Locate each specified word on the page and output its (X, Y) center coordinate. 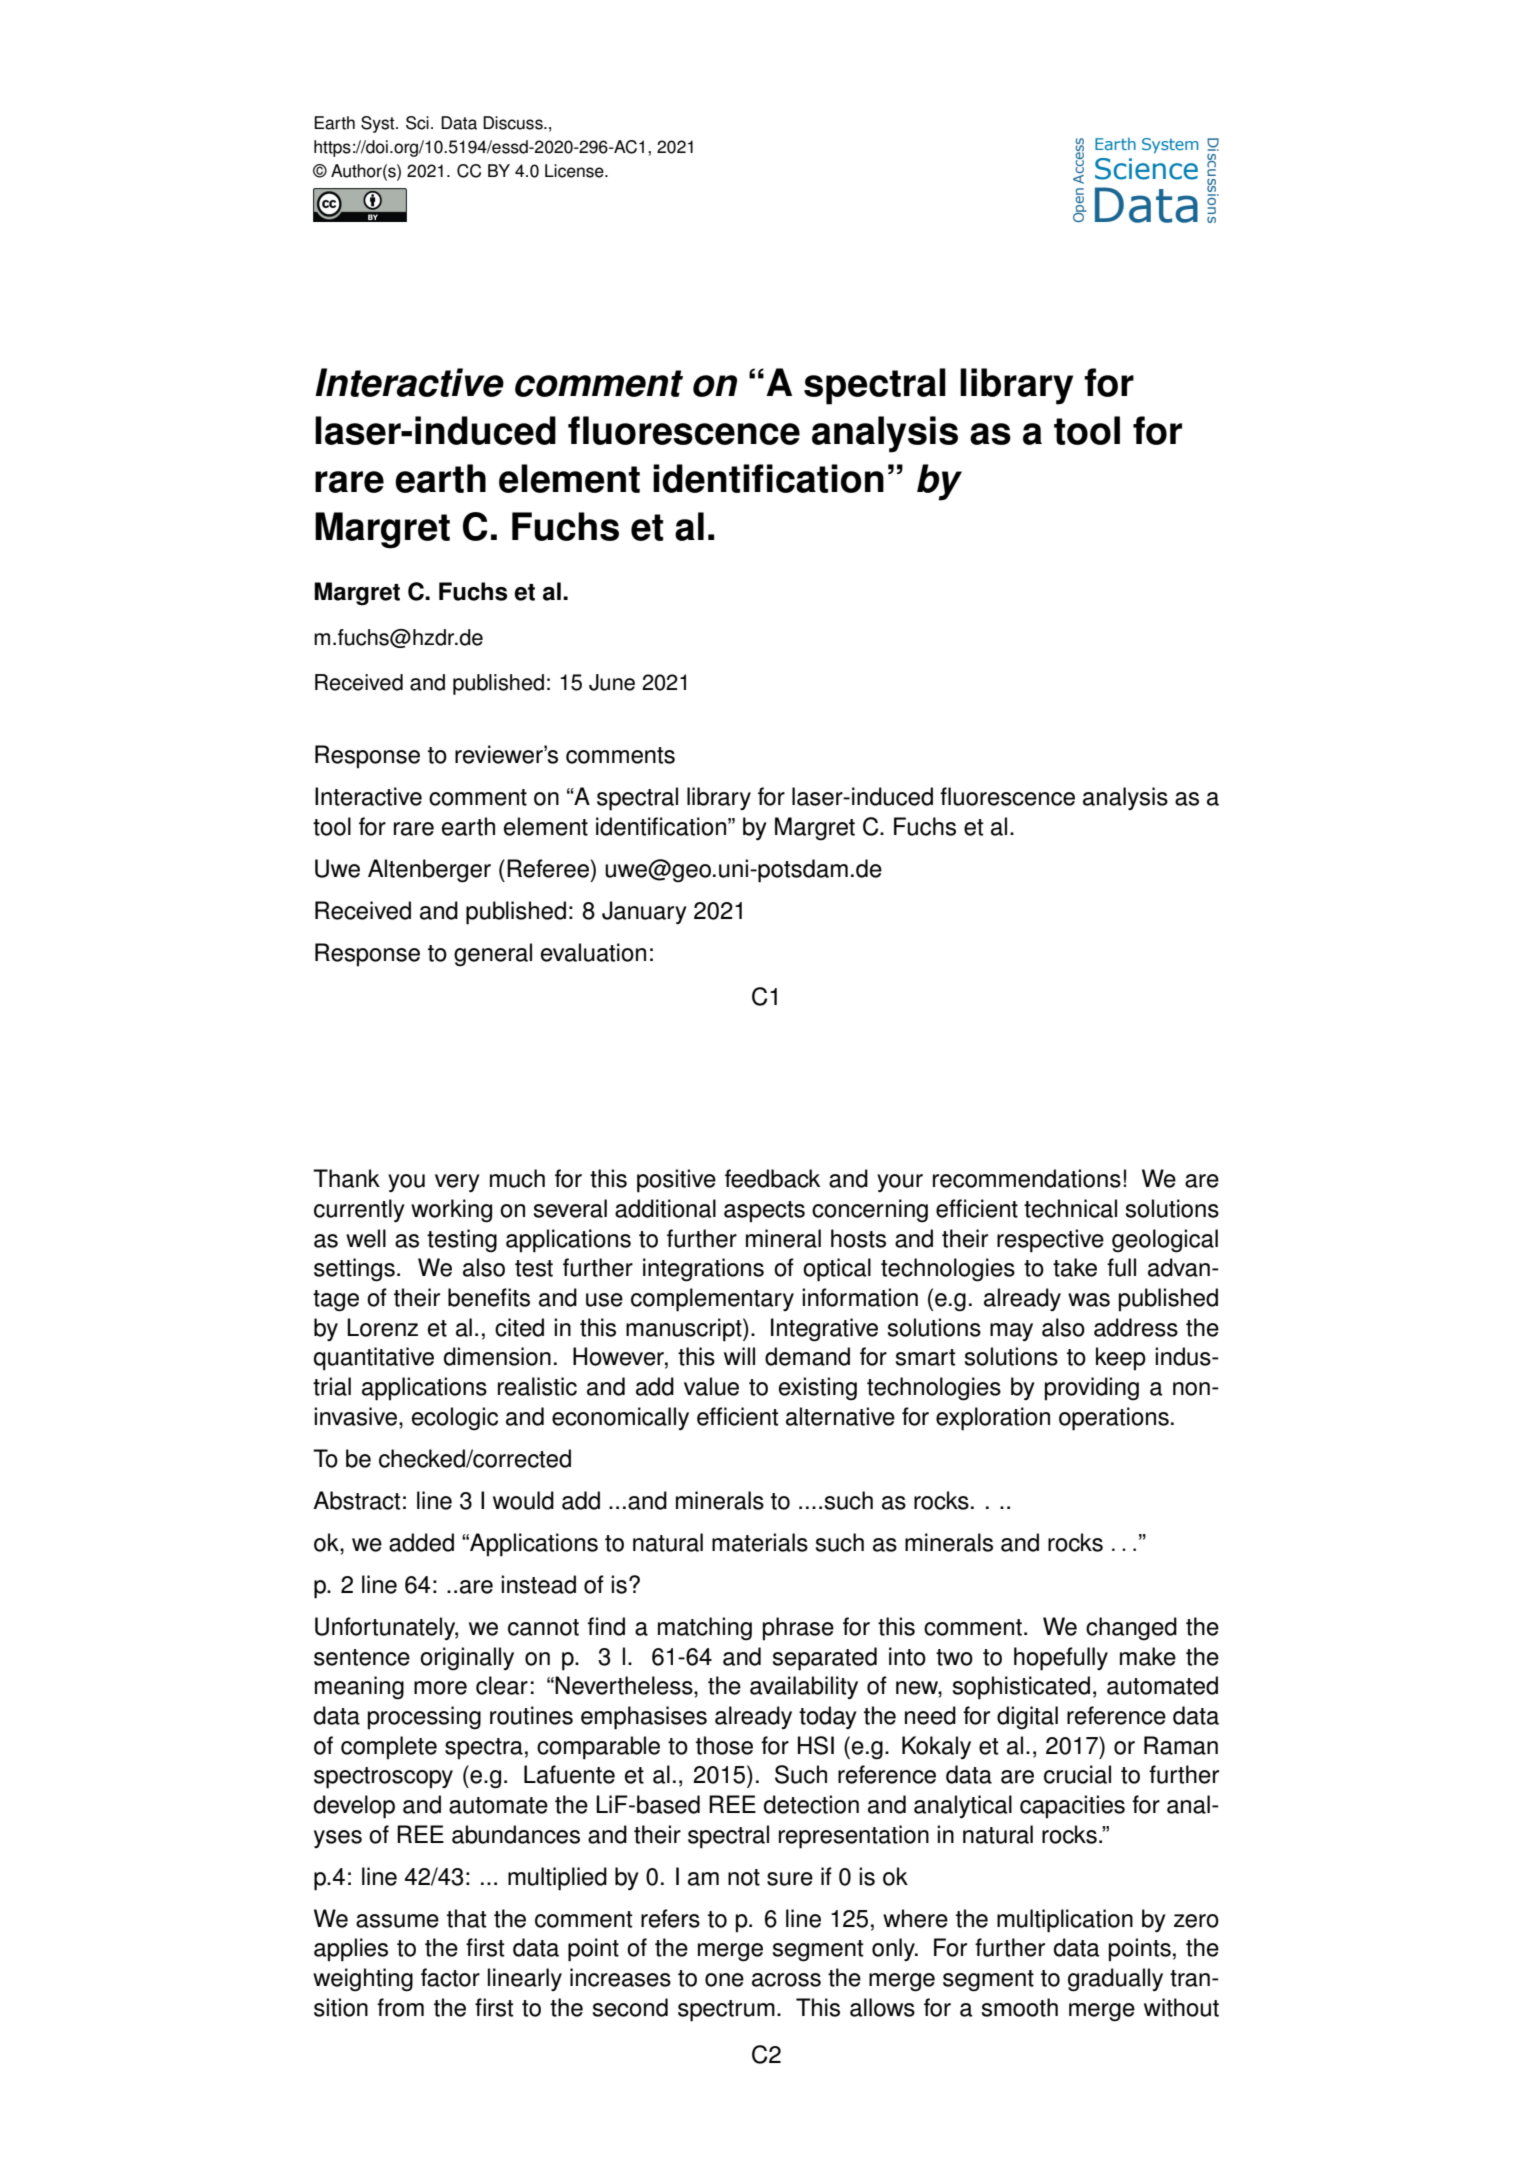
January (644, 912)
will (739, 1356)
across (786, 1980)
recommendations (1027, 1178)
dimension (497, 1356)
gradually (1115, 1980)
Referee (548, 868)
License (575, 171)
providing (1092, 1389)
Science (1146, 169)
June (612, 682)
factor (450, 1977)
